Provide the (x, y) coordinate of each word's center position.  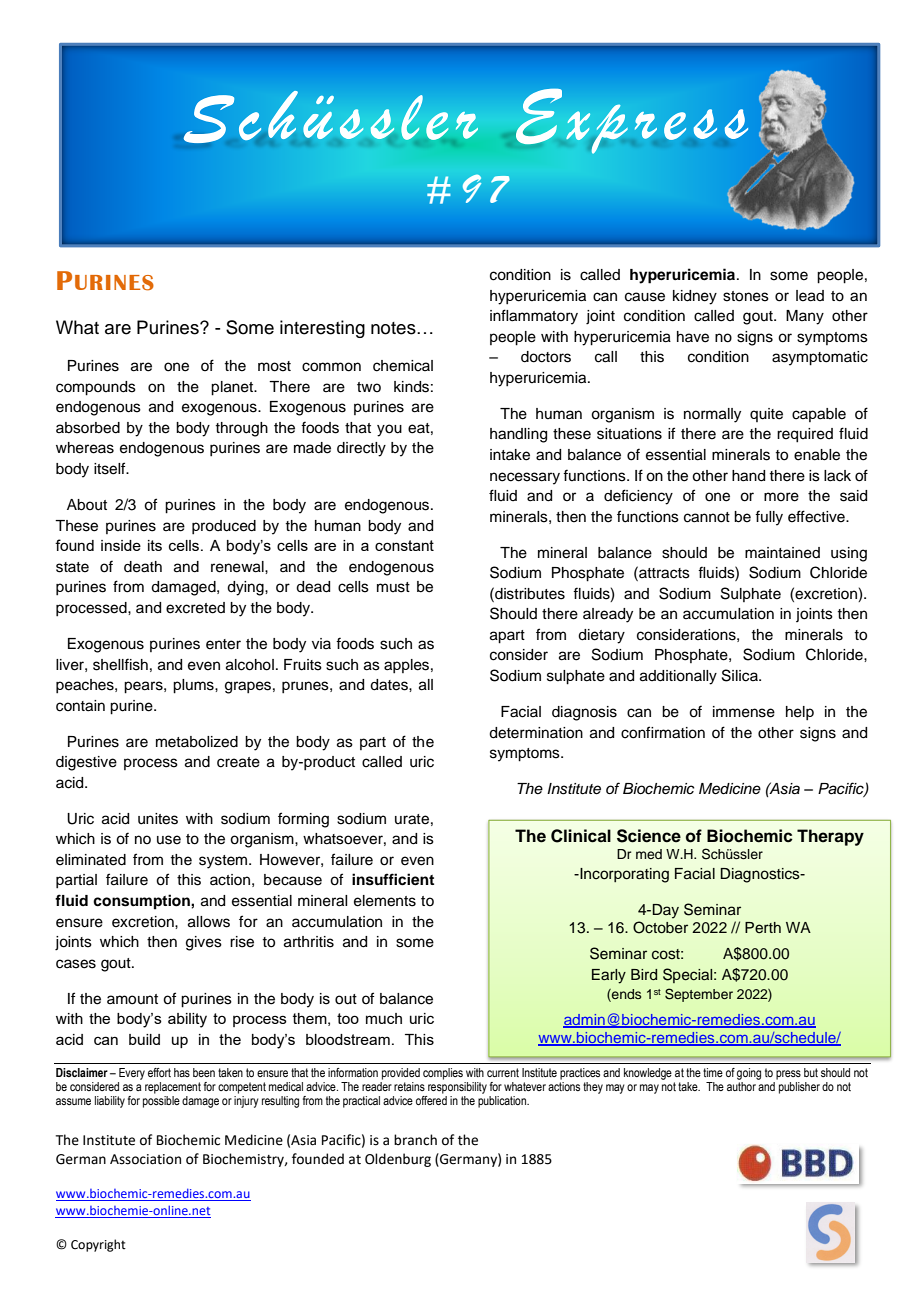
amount (132, 999)
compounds (96, 388)
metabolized (197, 742)
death (143, 567)
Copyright (98, 1245)
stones (746, 296)
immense (744, 712)
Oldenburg (398, 1160)
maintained (782, 553)
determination (536, 733)
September (699, 995)
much (384, 1018)
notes (394, 328)
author (742, 1085)
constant (404, 545)
